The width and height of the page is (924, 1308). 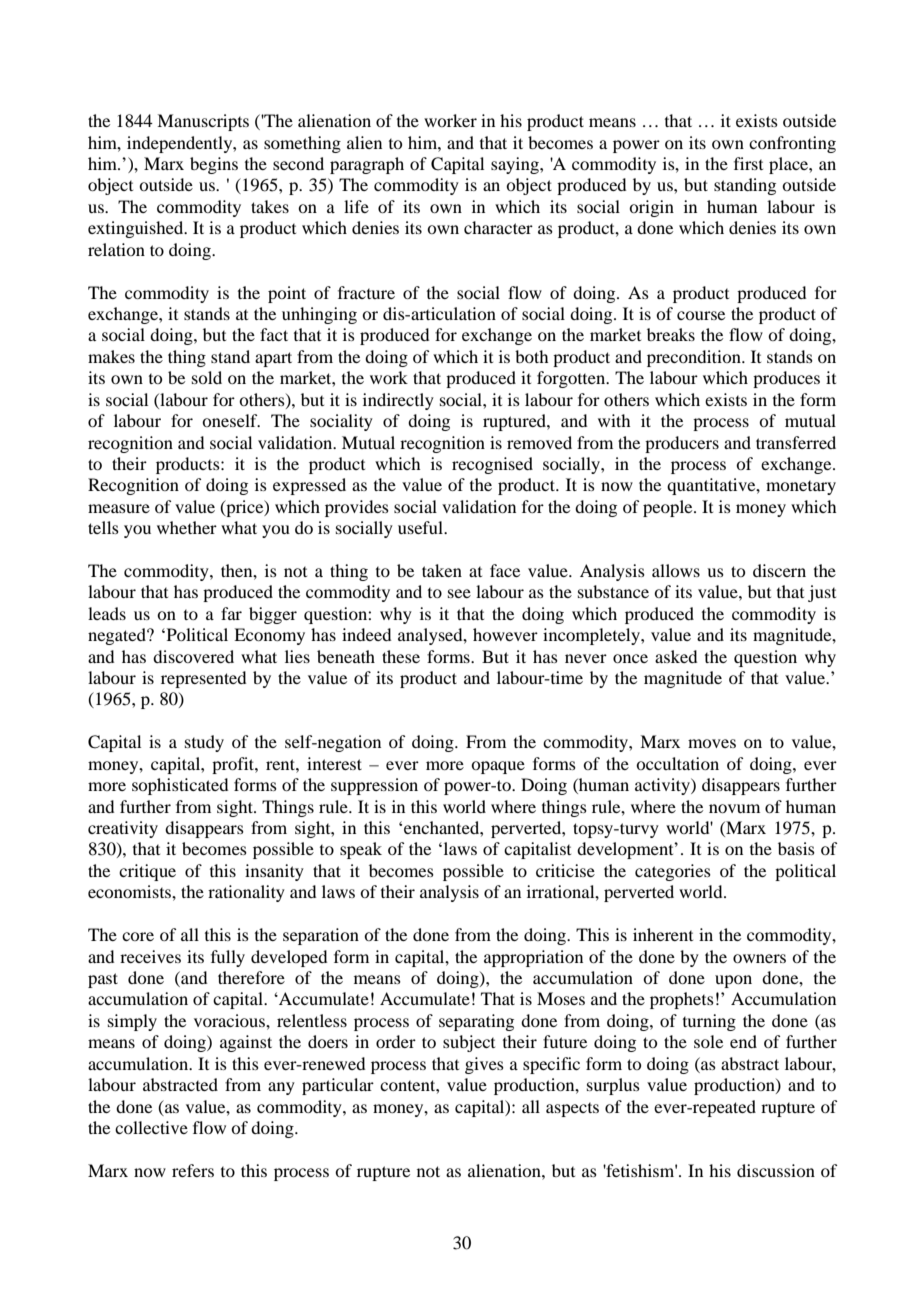 I want to click on first, so click(x=748, y=163).
